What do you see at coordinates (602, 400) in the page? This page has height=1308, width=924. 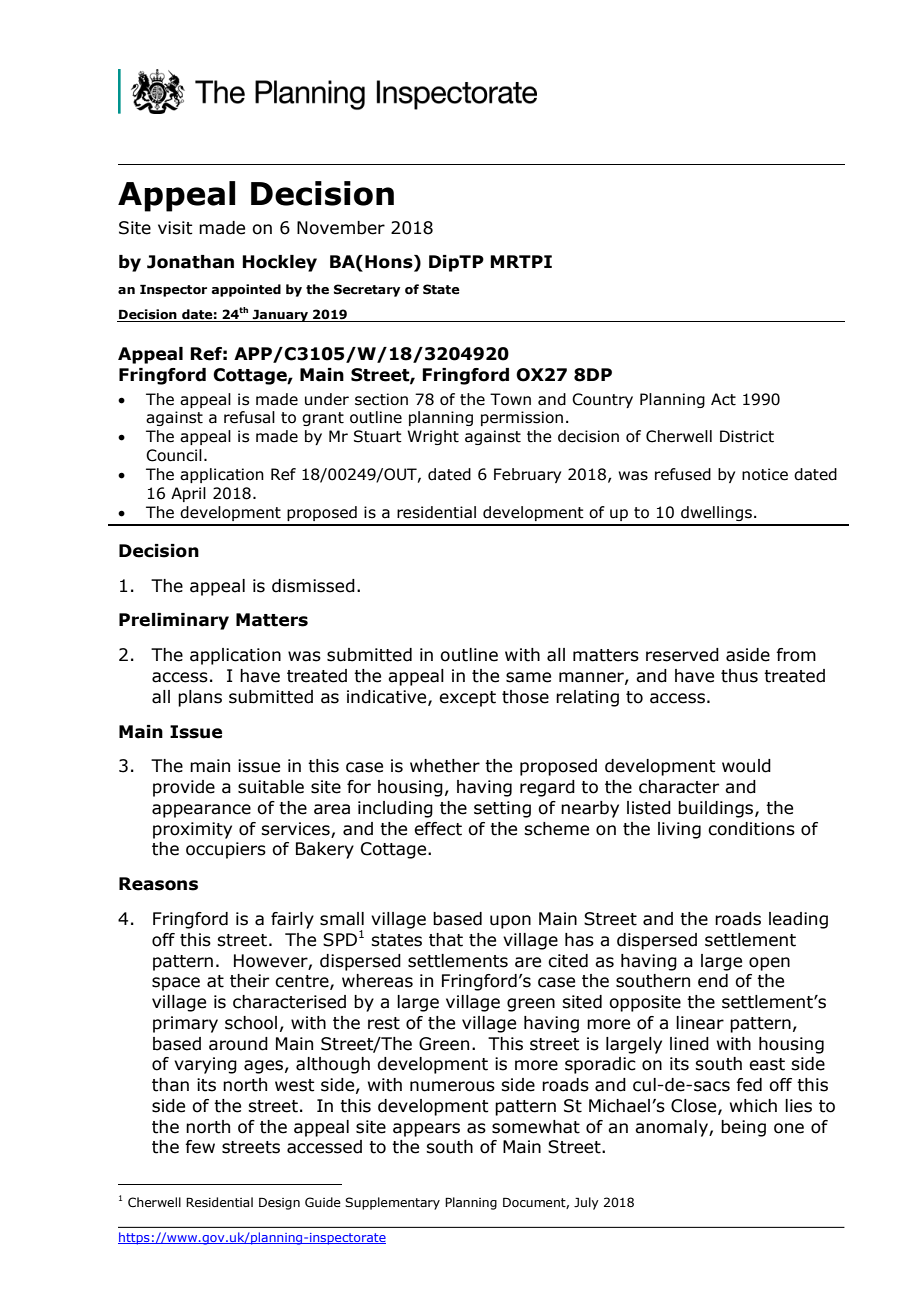 I see `Country` at bounding box center [602, 400].
